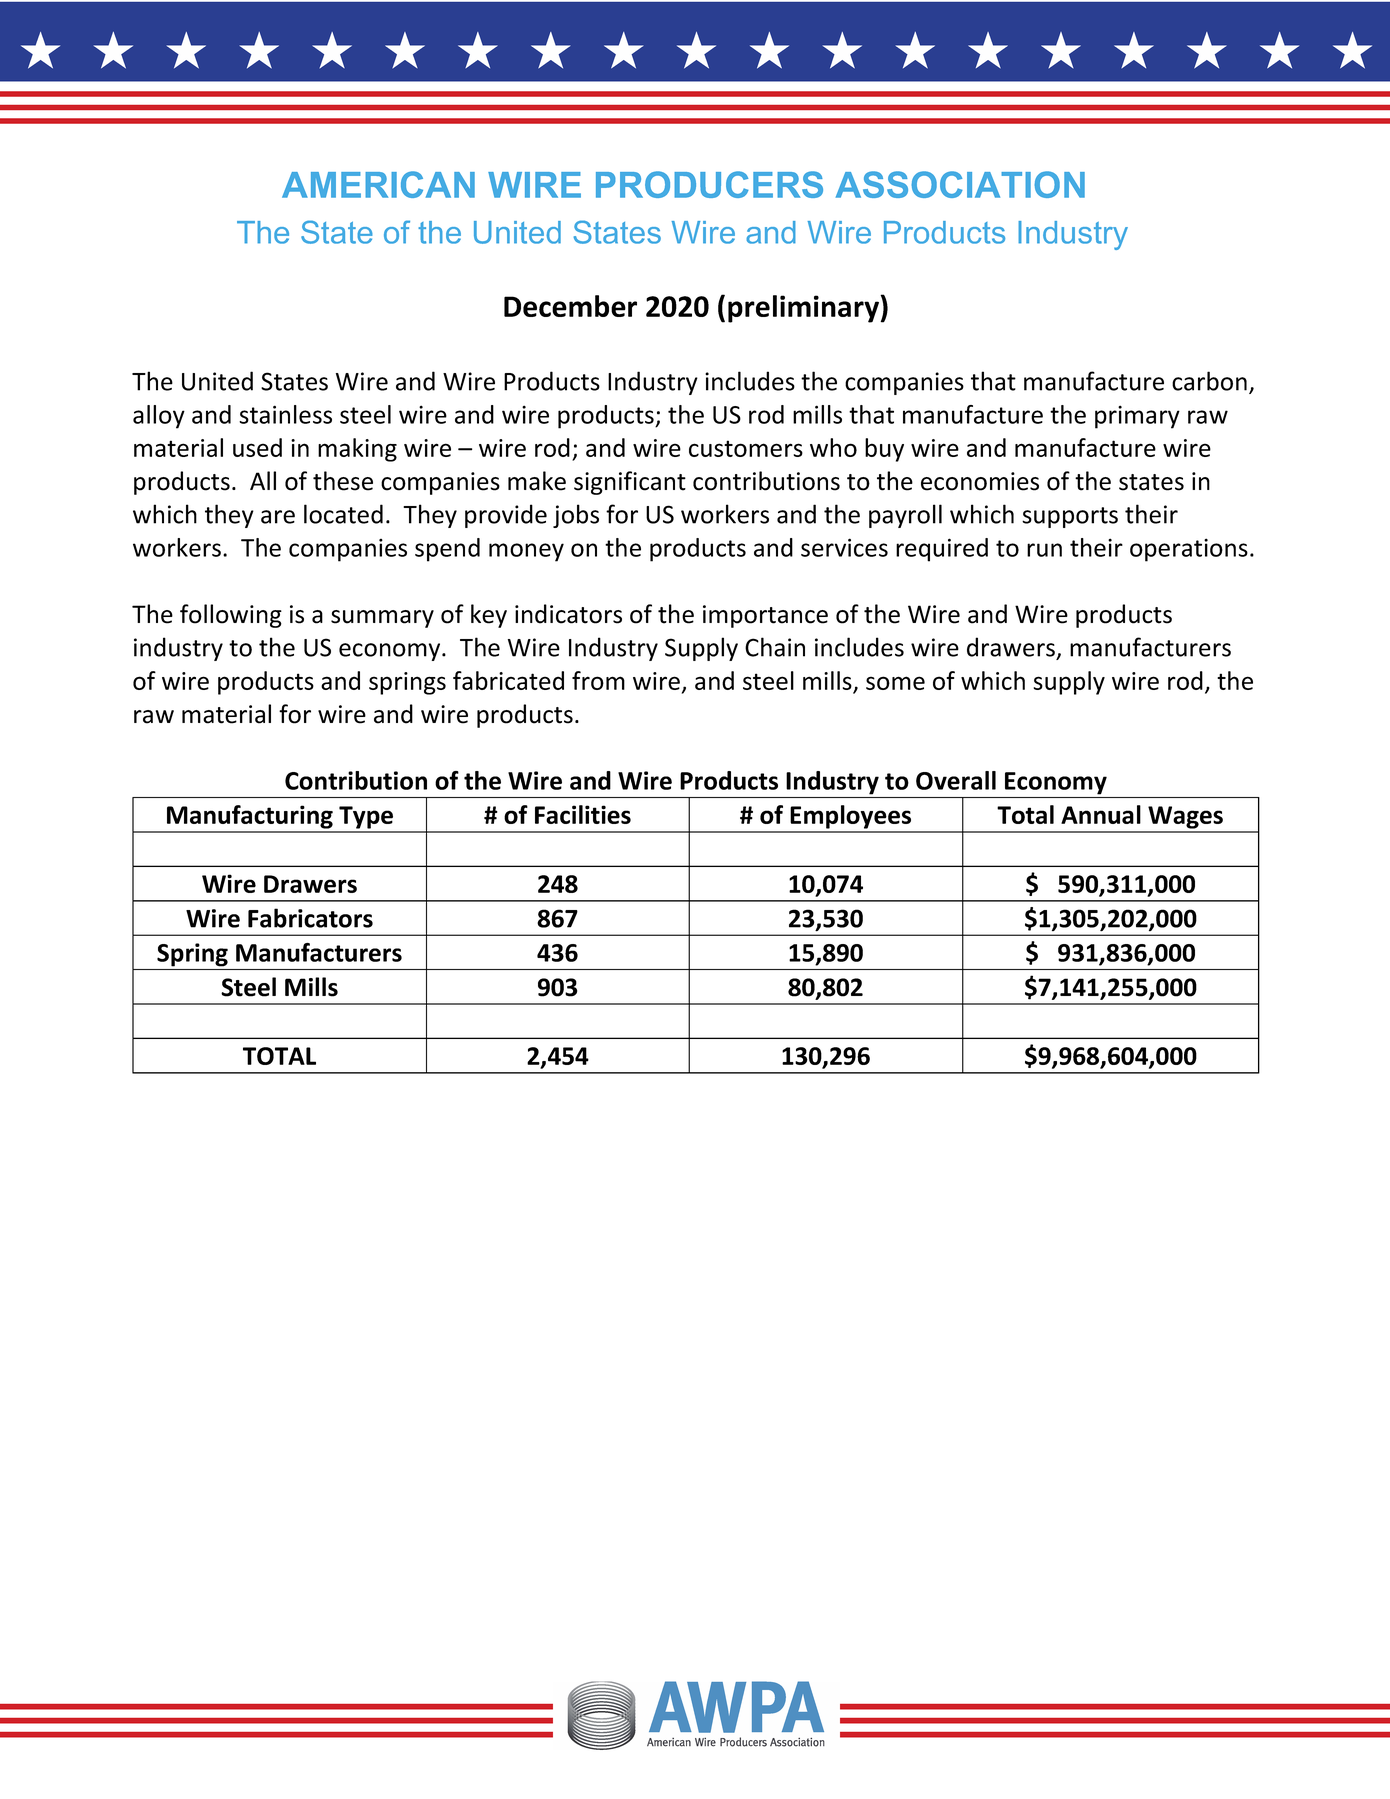  Describe the element at coordinates (598, 680) in the screenshot. I see `from` at that location.
